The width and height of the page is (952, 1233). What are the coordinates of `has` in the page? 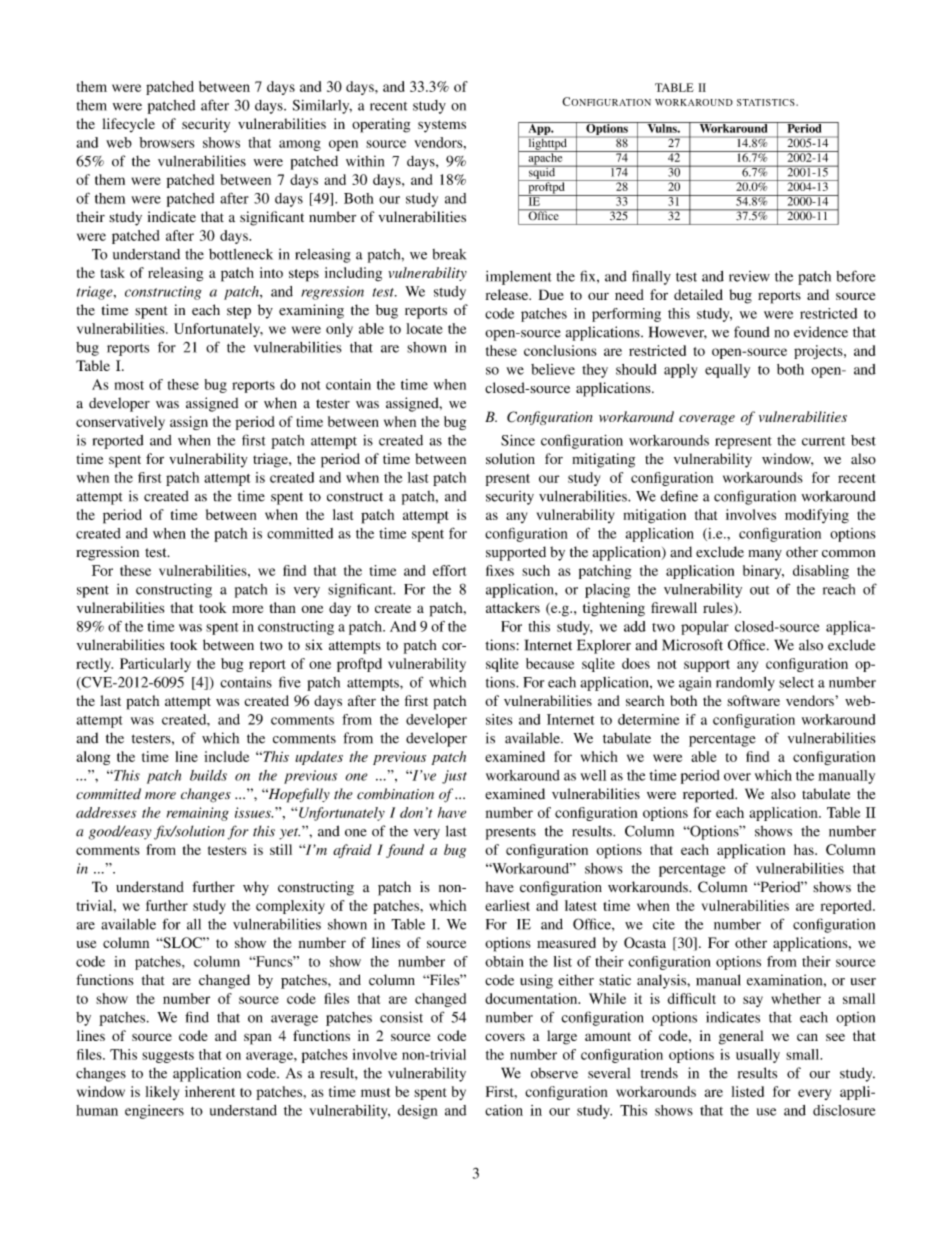 It's located at (805, 849).
